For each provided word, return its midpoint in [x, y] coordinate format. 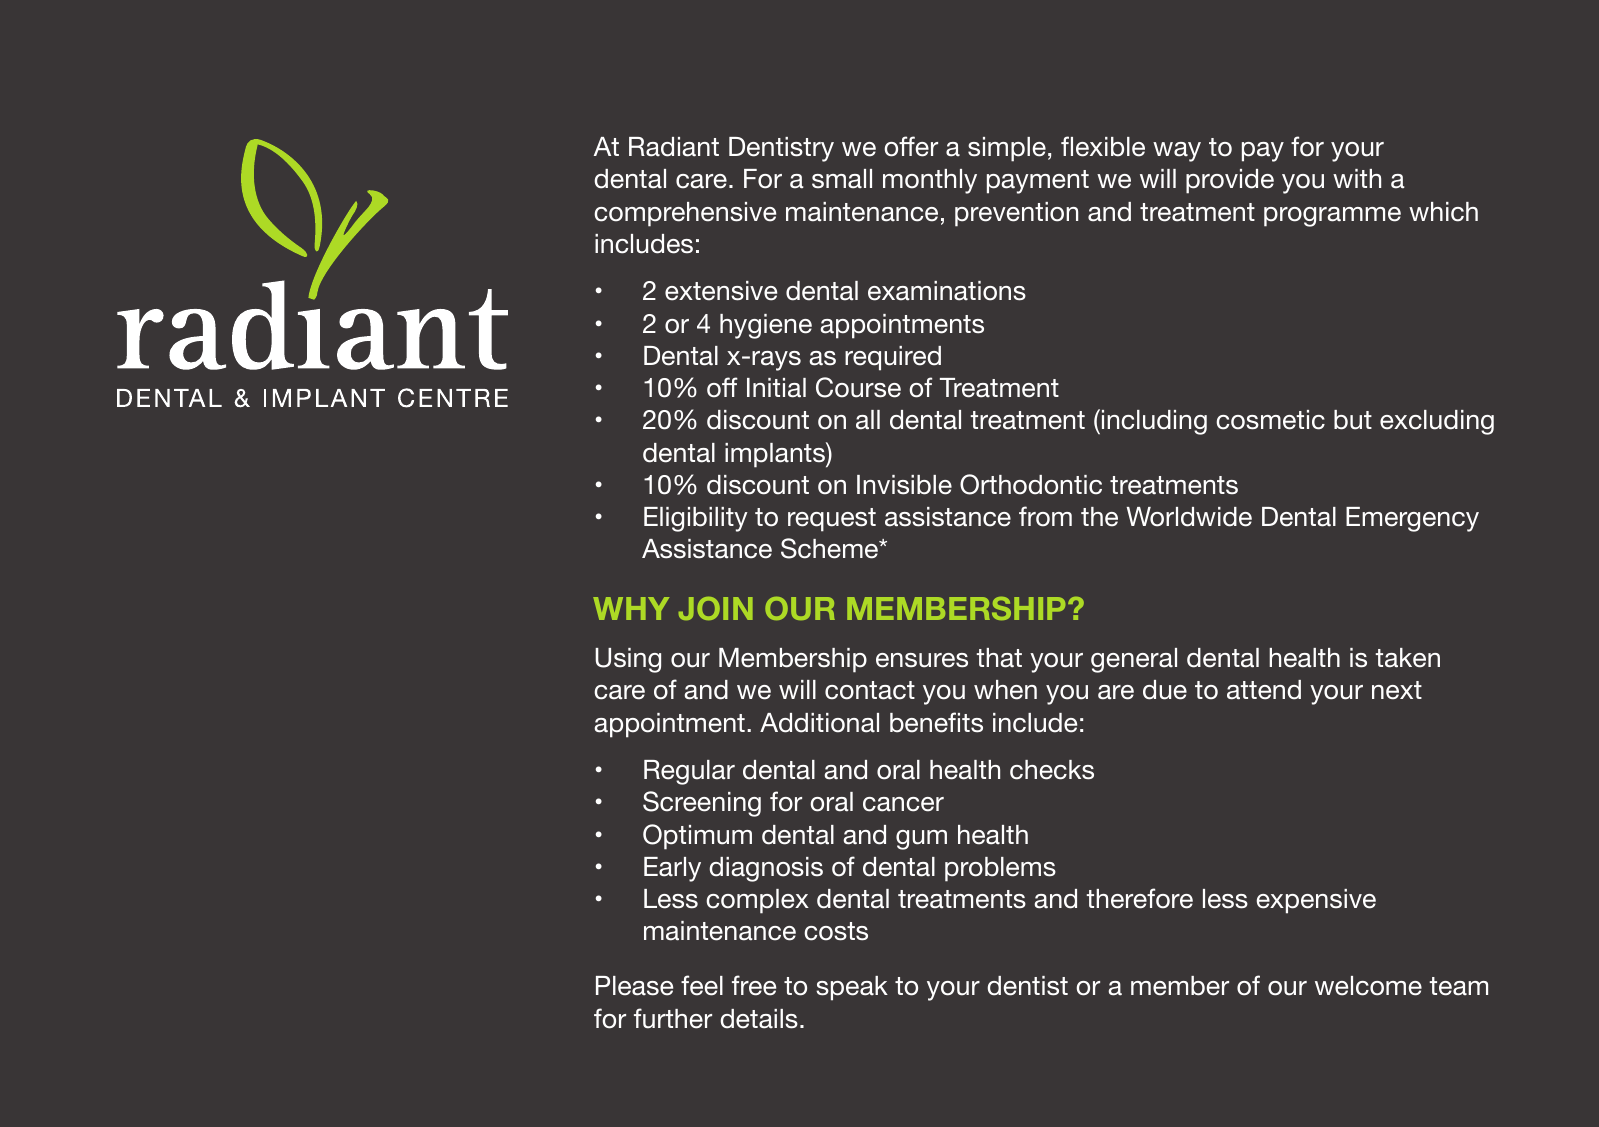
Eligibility [696, 519]
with [1357, 178]
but [1353, 420]
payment [1038, 182]
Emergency [1412, 519]
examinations [947, 291]
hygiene [766, 326]
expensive [1316, 901]
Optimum [697, 837]
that [999, 658]
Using [628, 660]
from [1045, 516]
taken [1407, 658]
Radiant [674, 147]
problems [1000, 869]
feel [702, 985]
